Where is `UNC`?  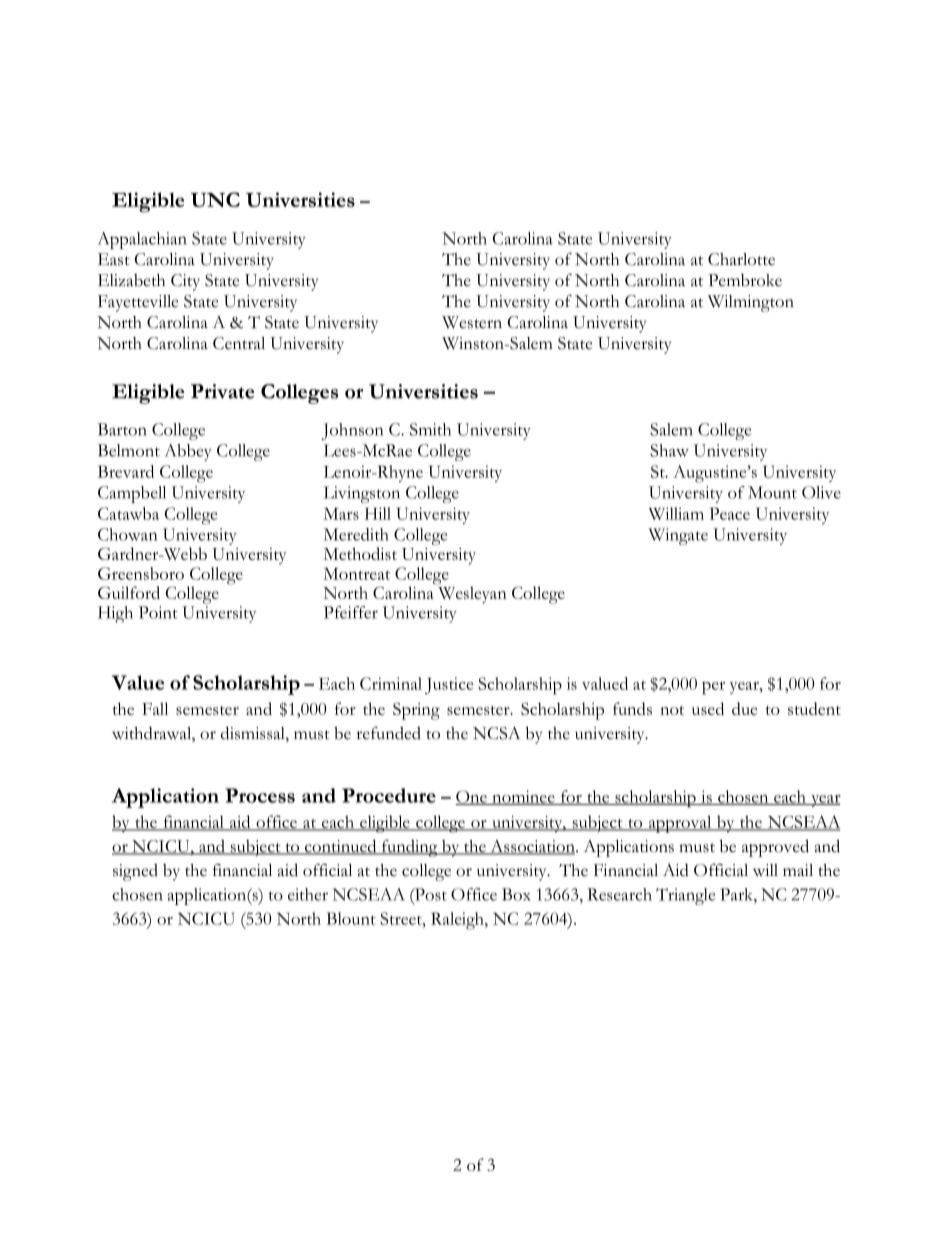
UNC is located at coordinates (215, 199).
